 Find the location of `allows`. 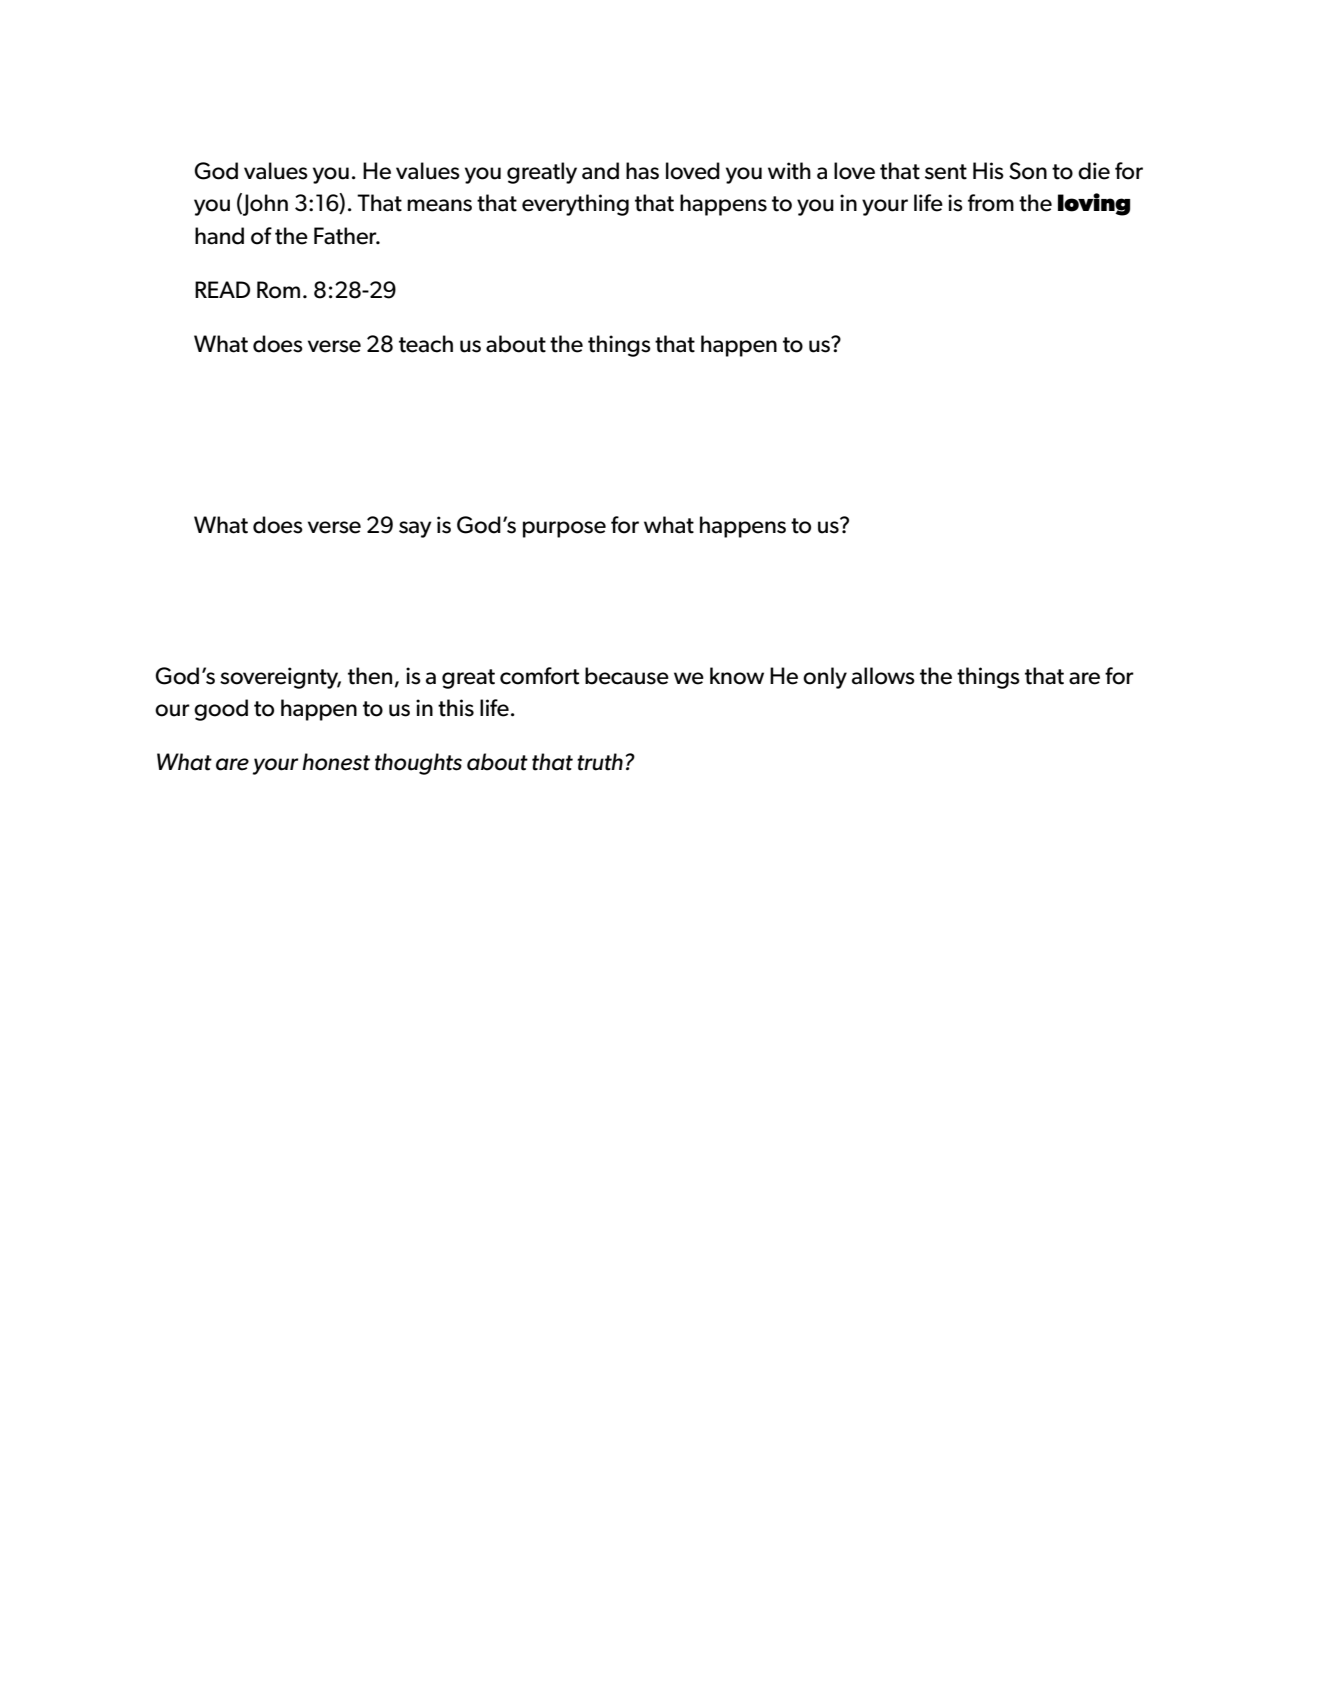

allows is located at coordinates (883, 676).
